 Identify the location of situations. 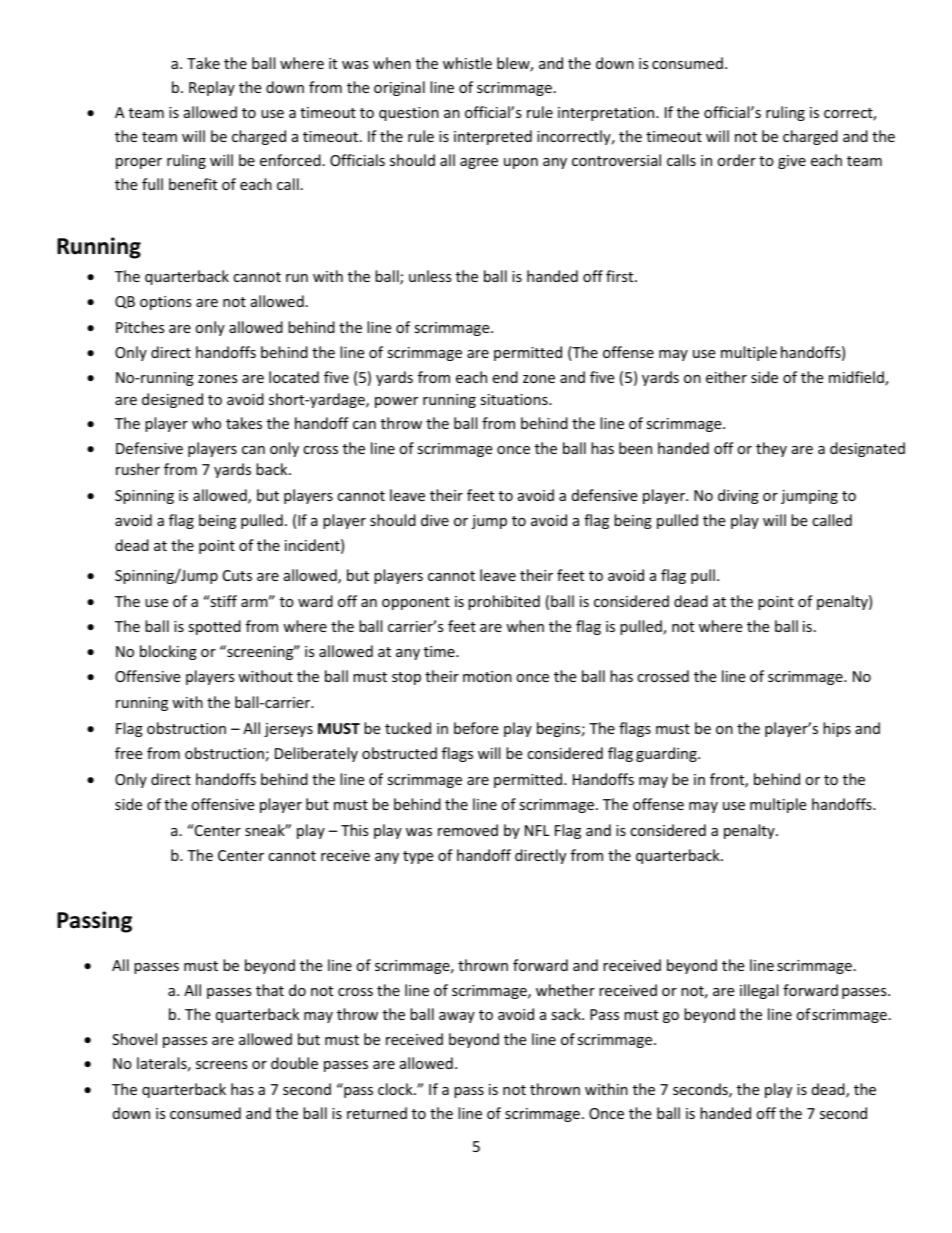
(515, 399).
